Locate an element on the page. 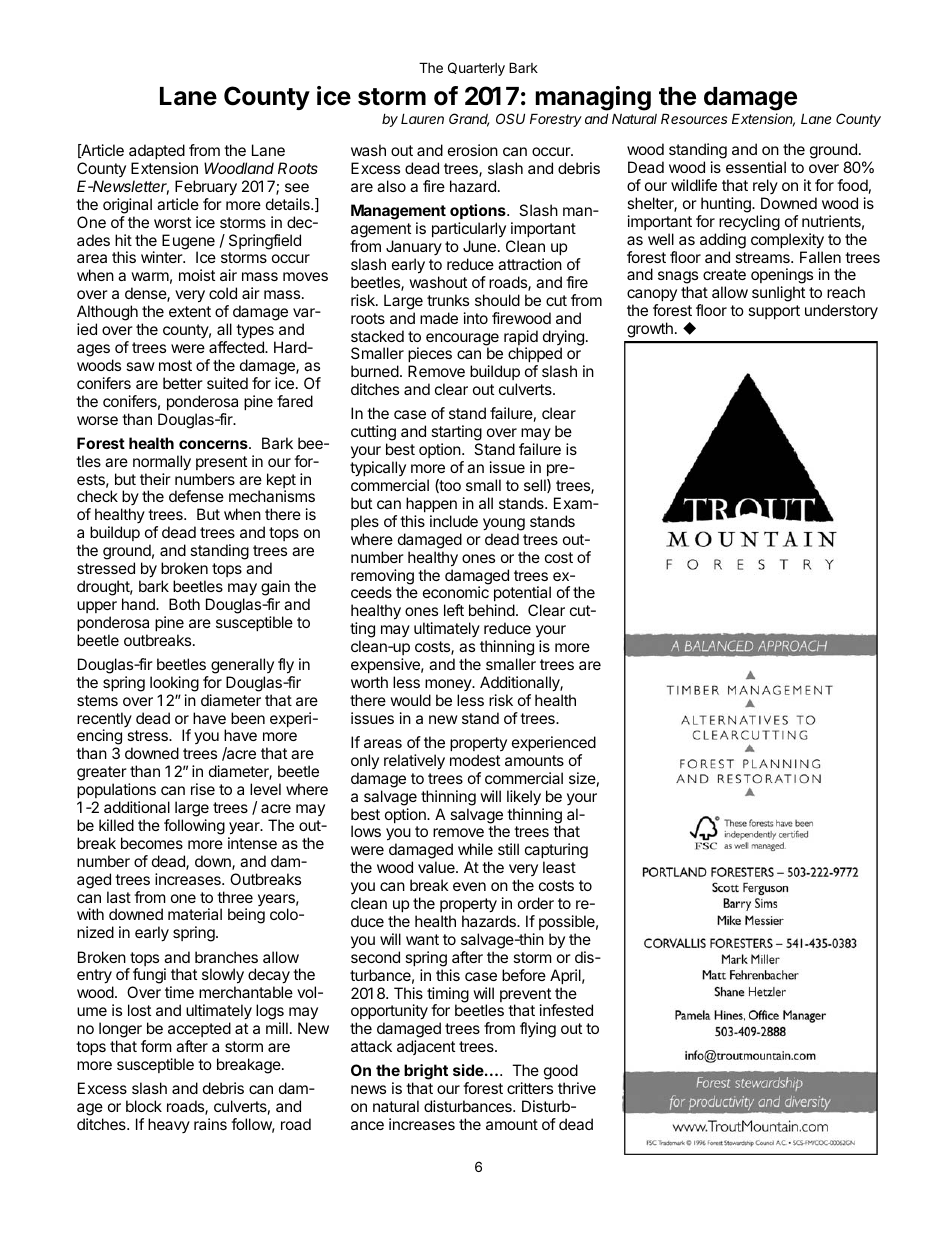 The image size is (952, 1233). most is located at coordinates (175, 365).
